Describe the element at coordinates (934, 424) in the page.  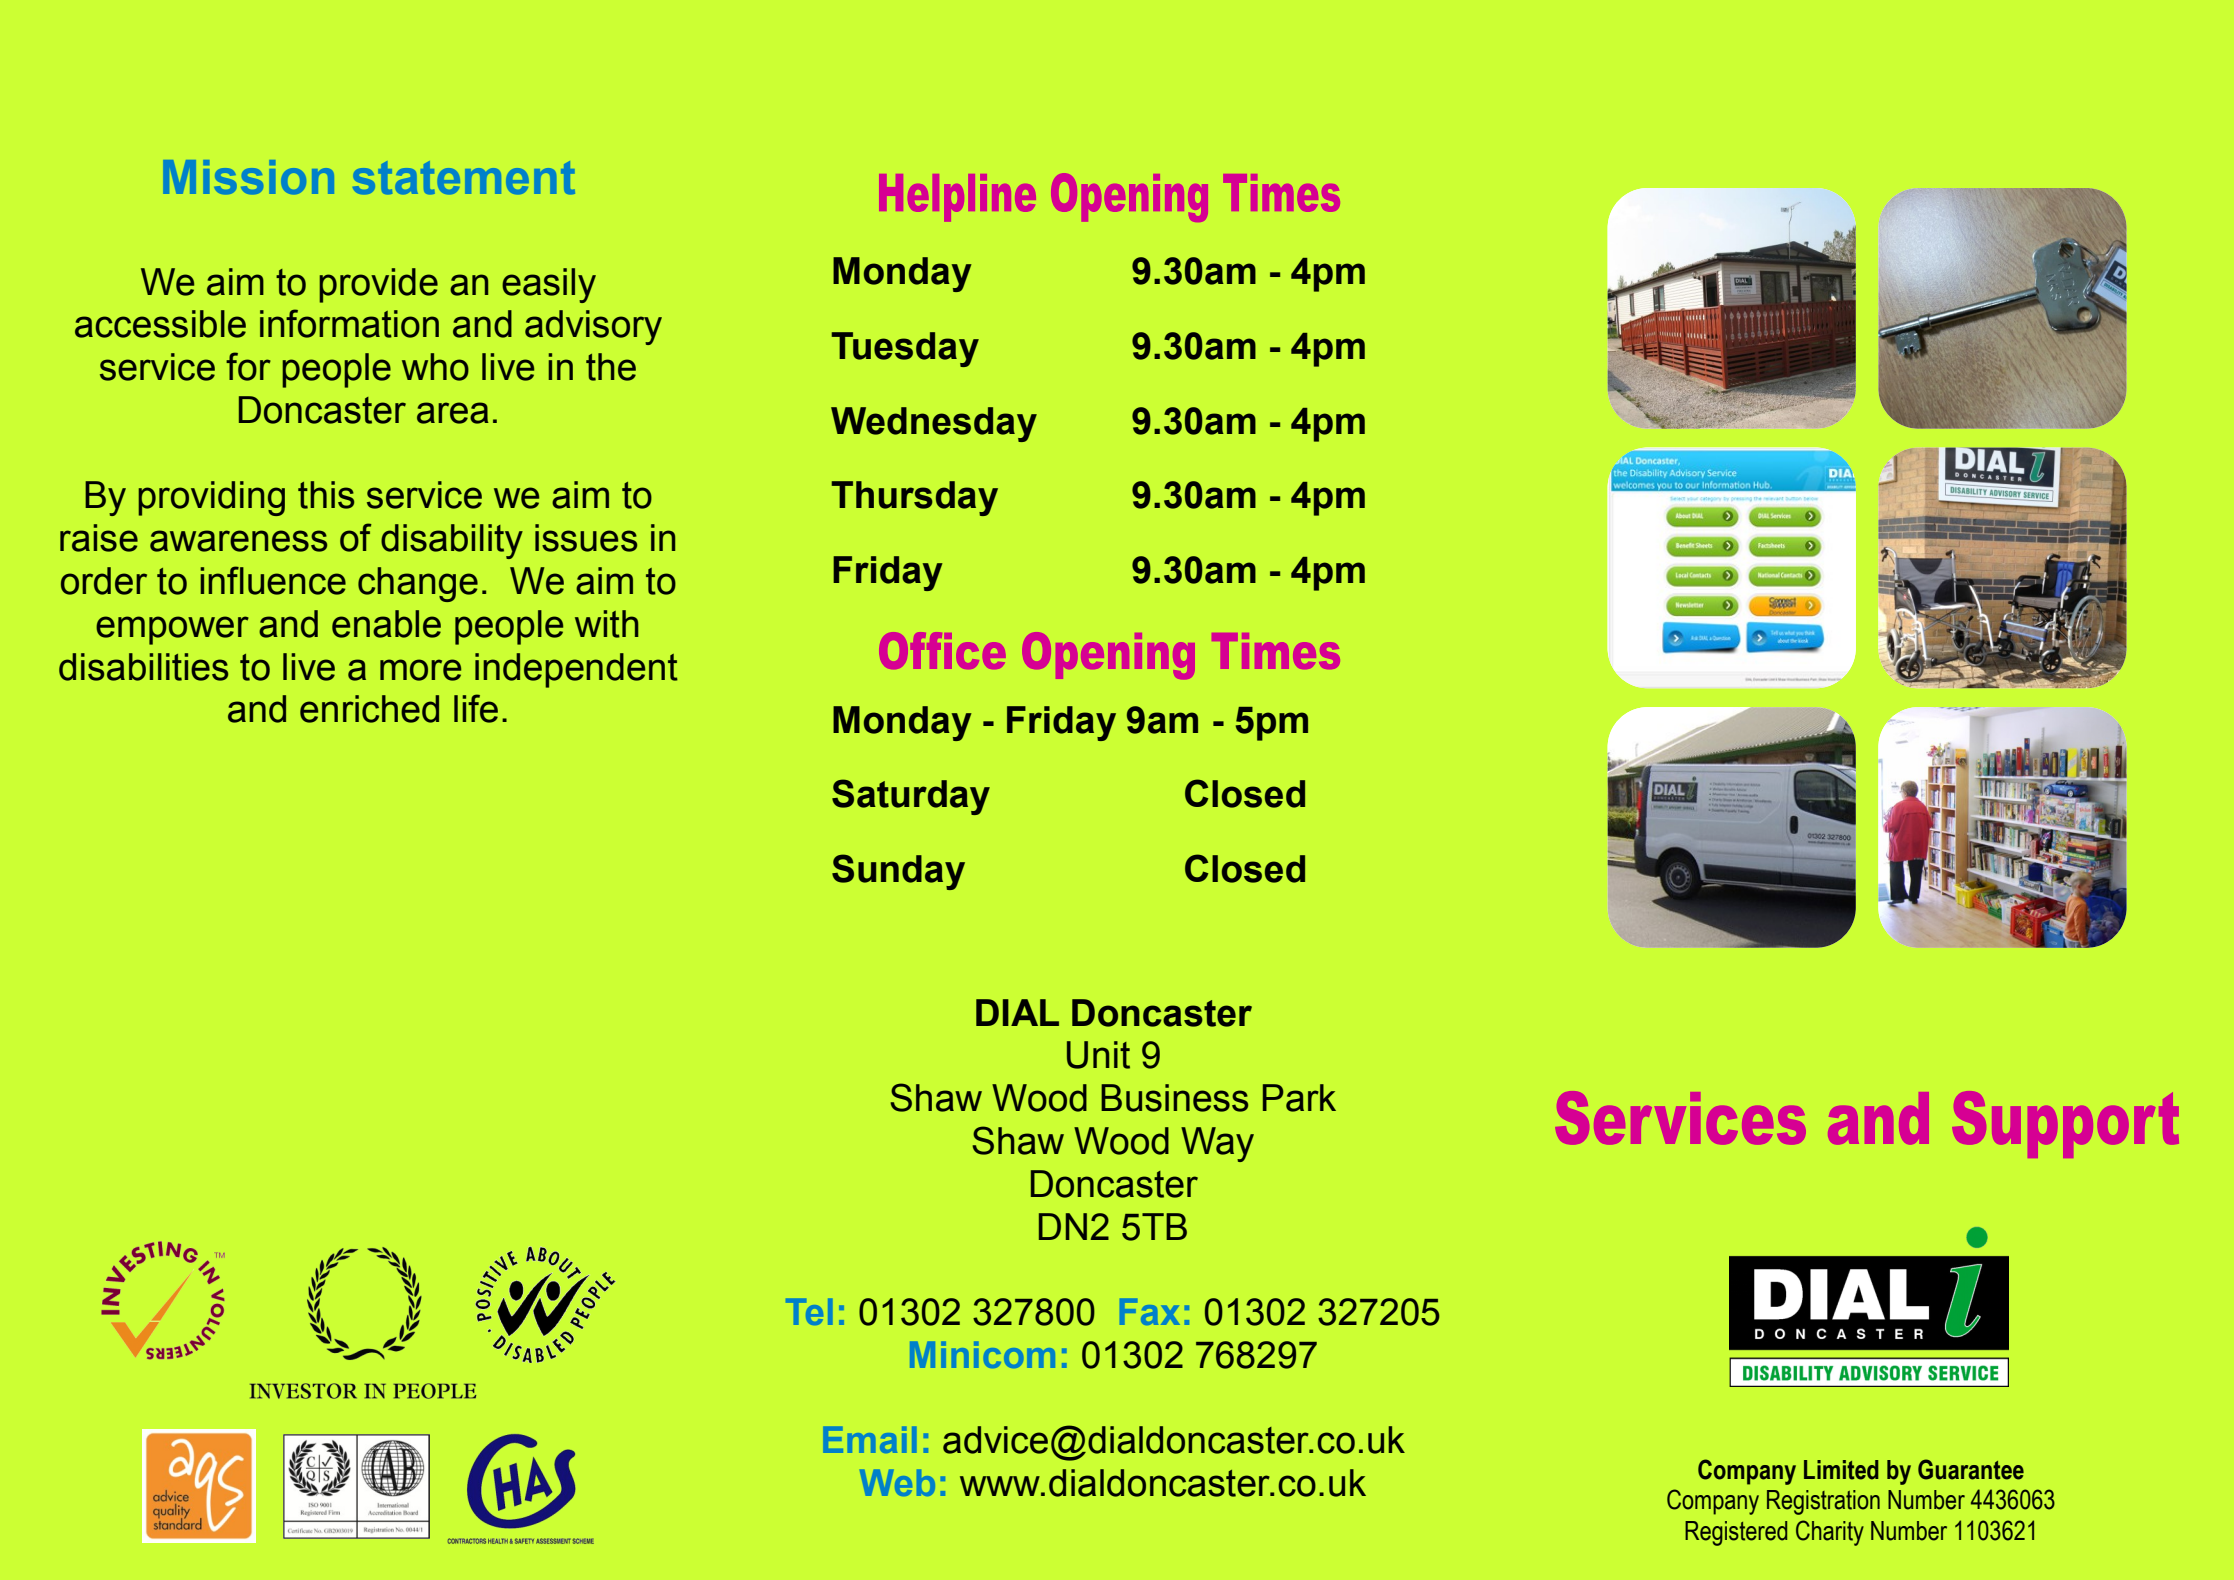
I see `Wednesday` at that location.
